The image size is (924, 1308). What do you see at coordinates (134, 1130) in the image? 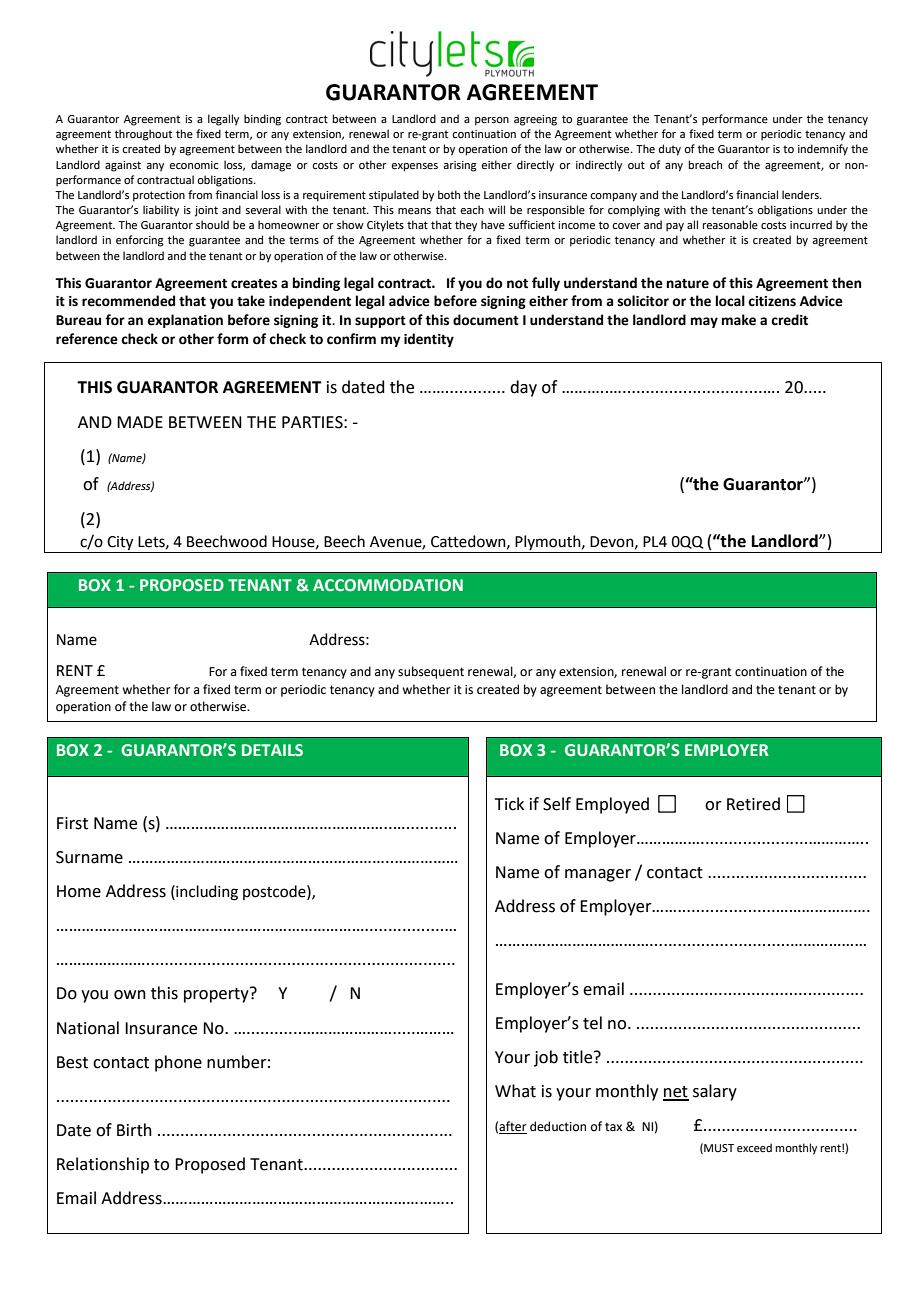
I see `Birth` at bounding box center [134, 1130].
